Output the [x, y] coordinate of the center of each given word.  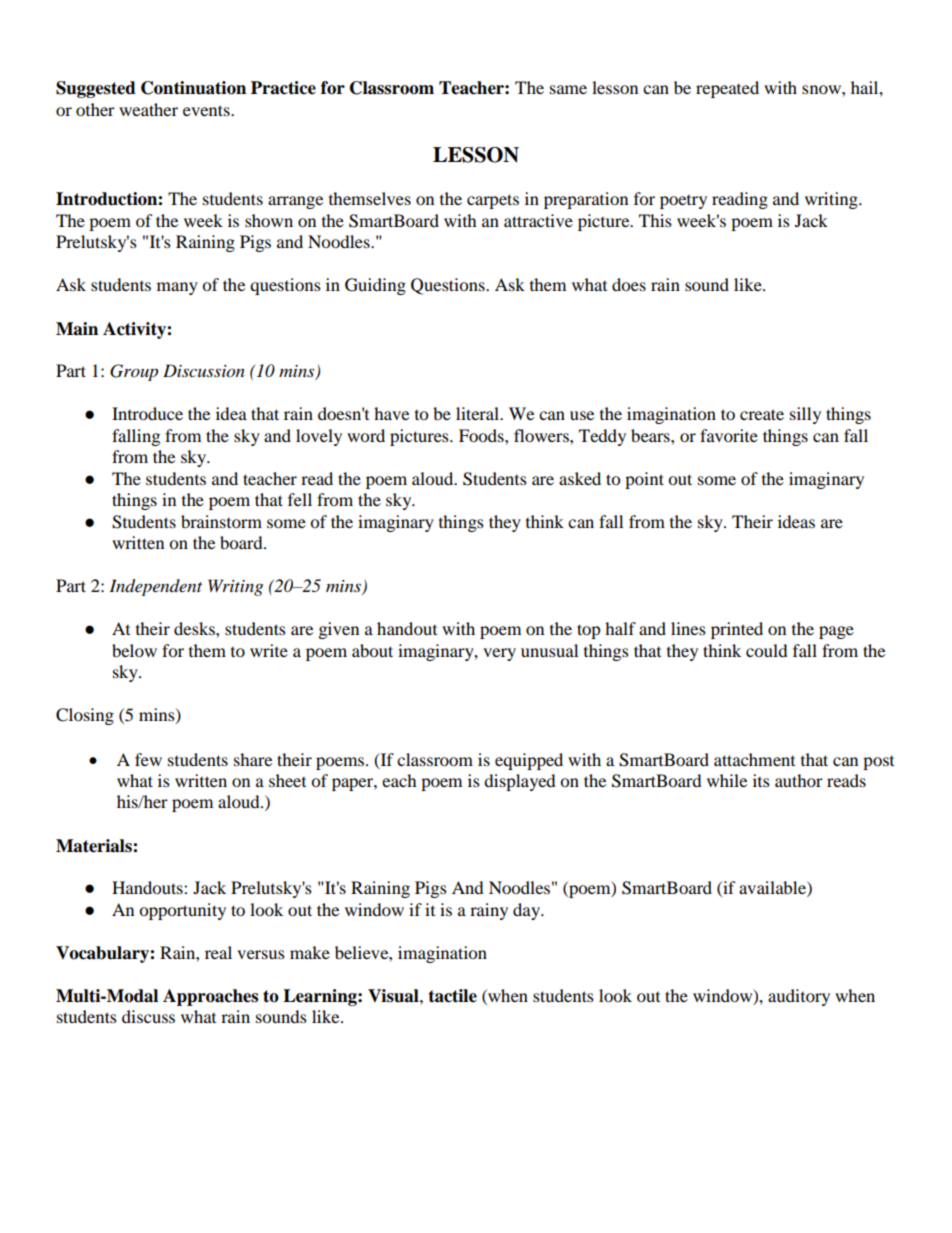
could [767, 650]
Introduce [147, 413]
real [218, 952]
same [568, 89]
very [499, 654]
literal [478, 413]
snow [822, 89]
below [134, 650]
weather [148, 109]
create [762, 414]
